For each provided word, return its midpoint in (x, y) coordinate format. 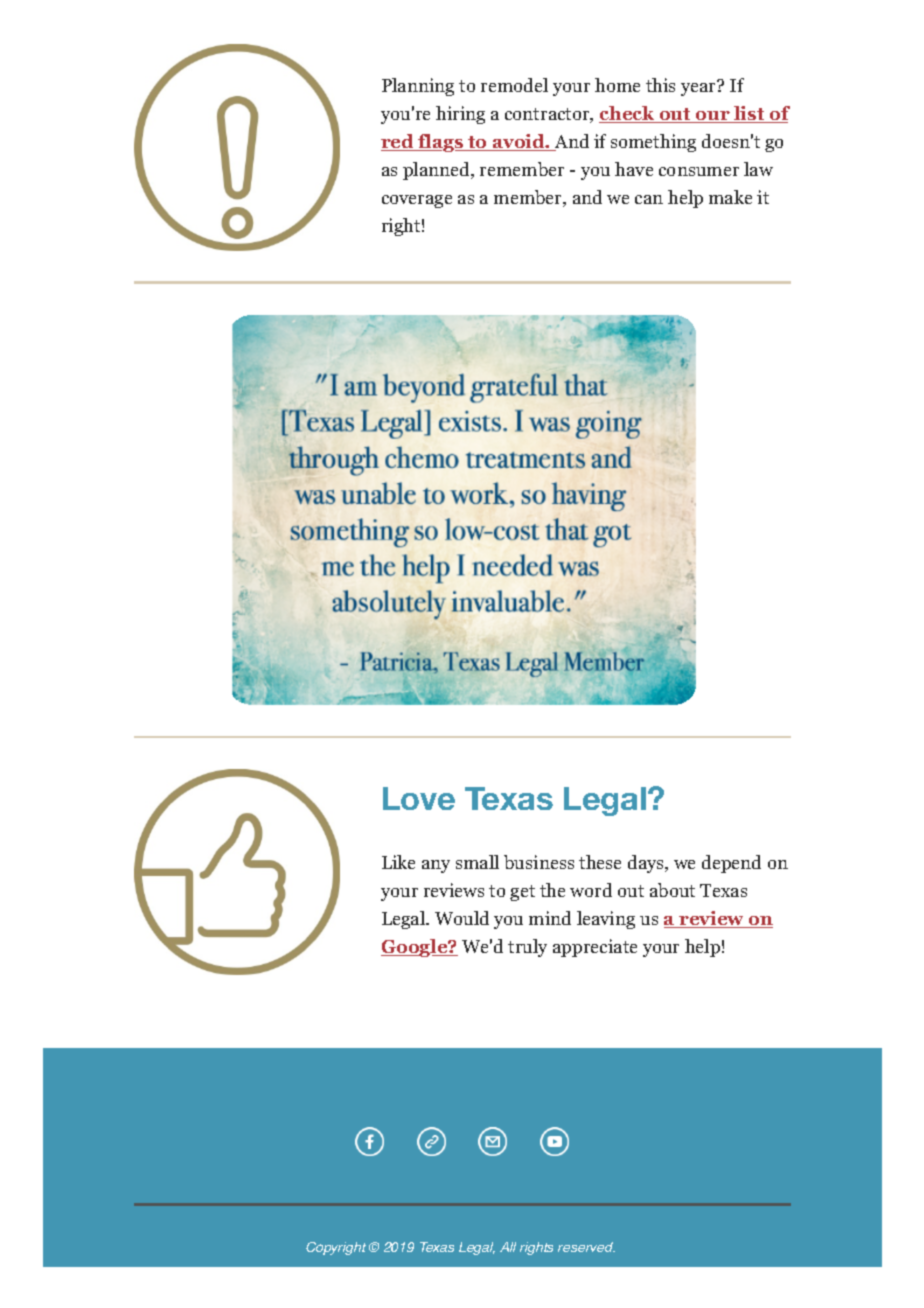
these (600, 862)
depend (731, 864)
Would (462, 918)
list (749, 114)
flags (441, 143)
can (649, 199)
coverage (417, 201)
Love (419, 798)
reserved (586, 1247)
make (730, 197)
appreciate (595, 948)
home (617, 85)
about (672, 890)
